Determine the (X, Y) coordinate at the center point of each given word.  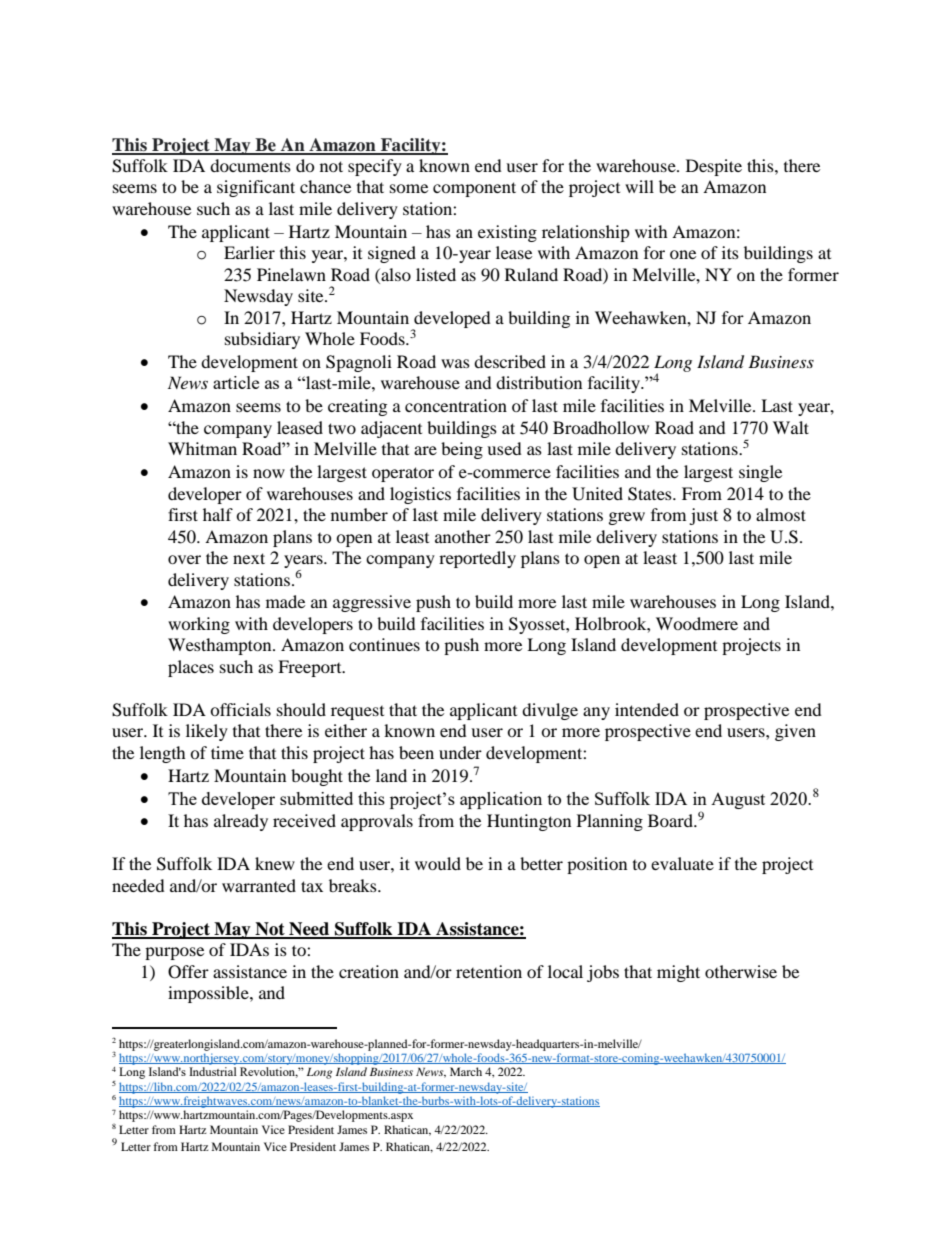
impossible (209, 994)
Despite (714, 167)
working (199, 625)
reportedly (477, 559)
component (474, 189)
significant (256, 188)
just (703, 516)
